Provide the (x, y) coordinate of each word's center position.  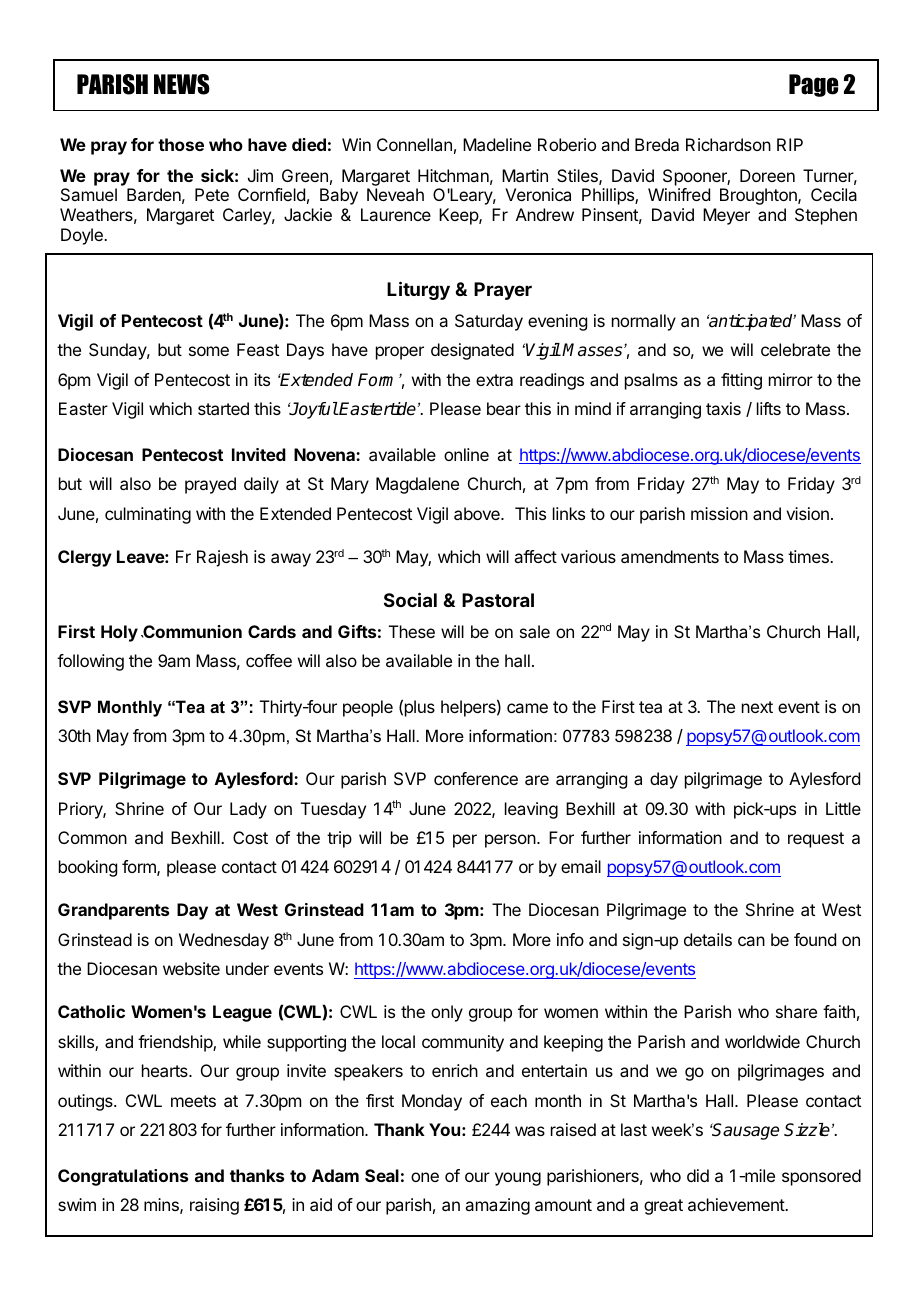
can (751, 941)
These (412, 631)
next (757, 707)
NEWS (182, 84)
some (209, 351)
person (511, 841)
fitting (741, 381)
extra (494, 380)
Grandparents (113, 911)
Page (813, 85)
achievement (737, 1204)
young (518, 1179)
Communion (191, 631)
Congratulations (123, 1177)
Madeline (497, 144)
